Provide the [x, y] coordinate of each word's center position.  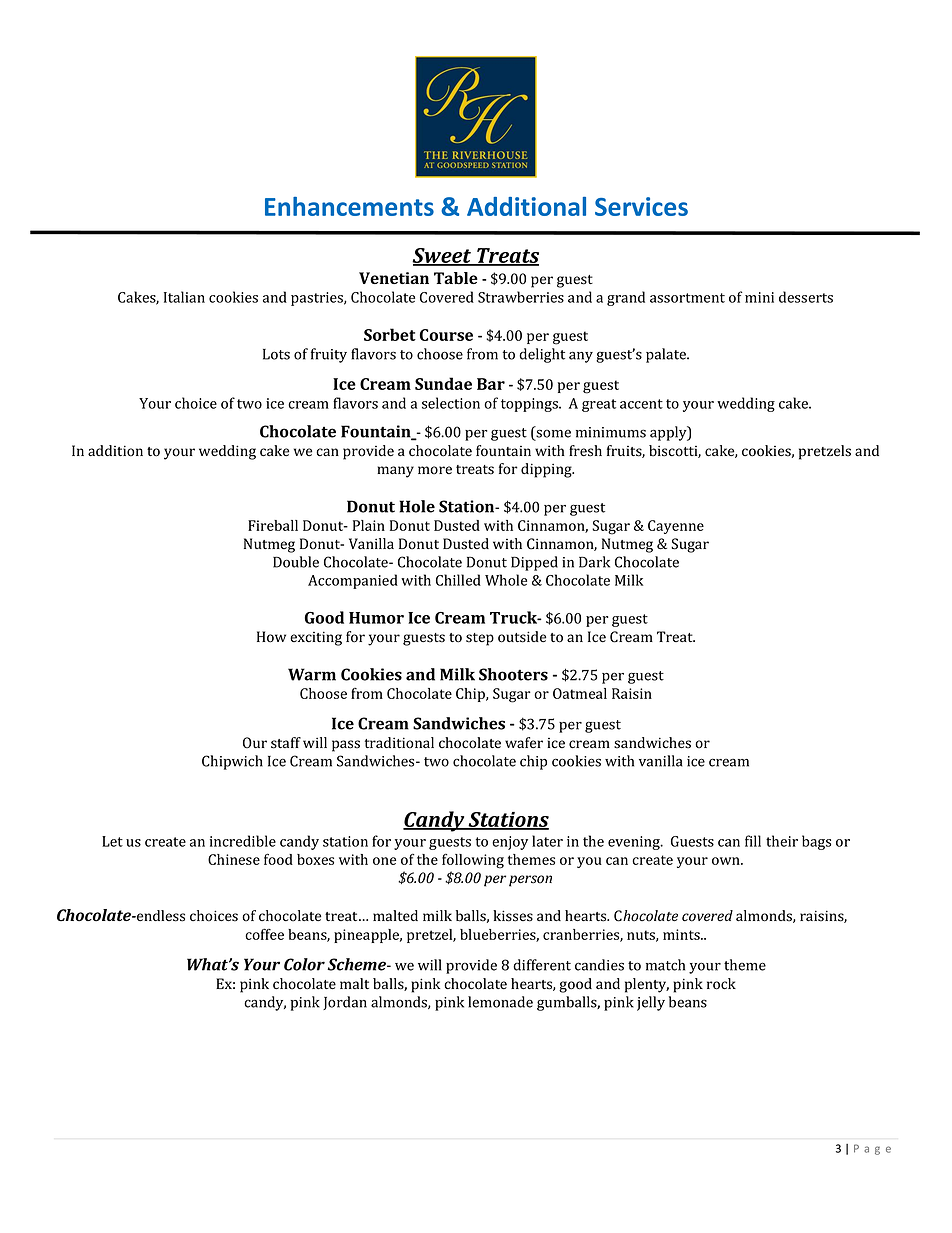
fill [753, 841]
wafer [524, 742]
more [435, 470]
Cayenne [676, 527]
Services [641, 206]
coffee [264, 934]
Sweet [443, 257]
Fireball [273, 525]
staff [286, 743]
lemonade [500, 1002]
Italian [184, 297]
